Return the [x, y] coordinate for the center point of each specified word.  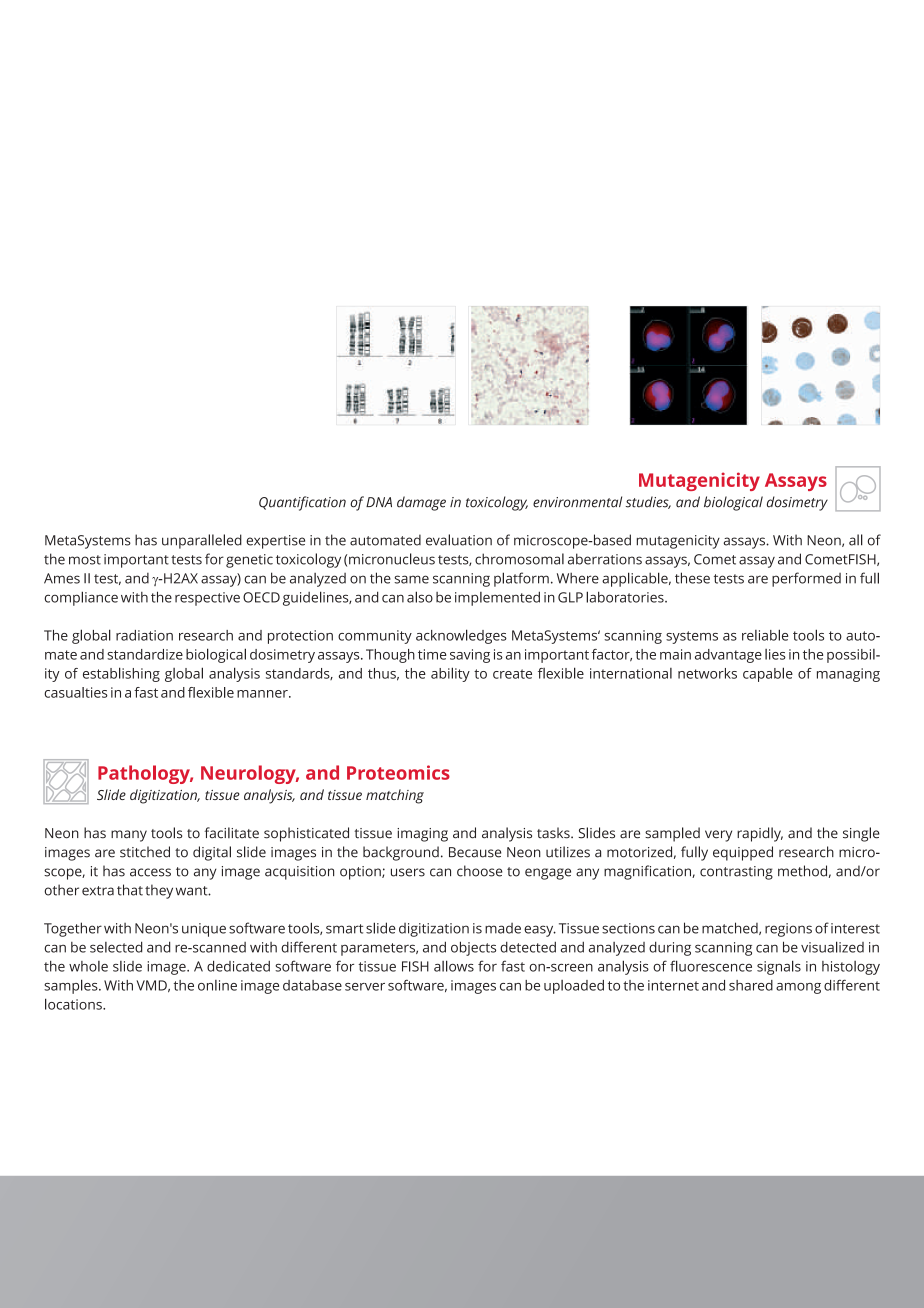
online [217, 985]
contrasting [736, 873]
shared [751, 985]
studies [648, 502]
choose [479, 871]
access [150, 872]
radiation [144, 635]
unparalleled [202, 541]
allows [454, 966]
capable [768, 674]
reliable [765, 635]
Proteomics [398, 772]
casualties [76, 692]
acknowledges [461, 636]
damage [421, 503]
